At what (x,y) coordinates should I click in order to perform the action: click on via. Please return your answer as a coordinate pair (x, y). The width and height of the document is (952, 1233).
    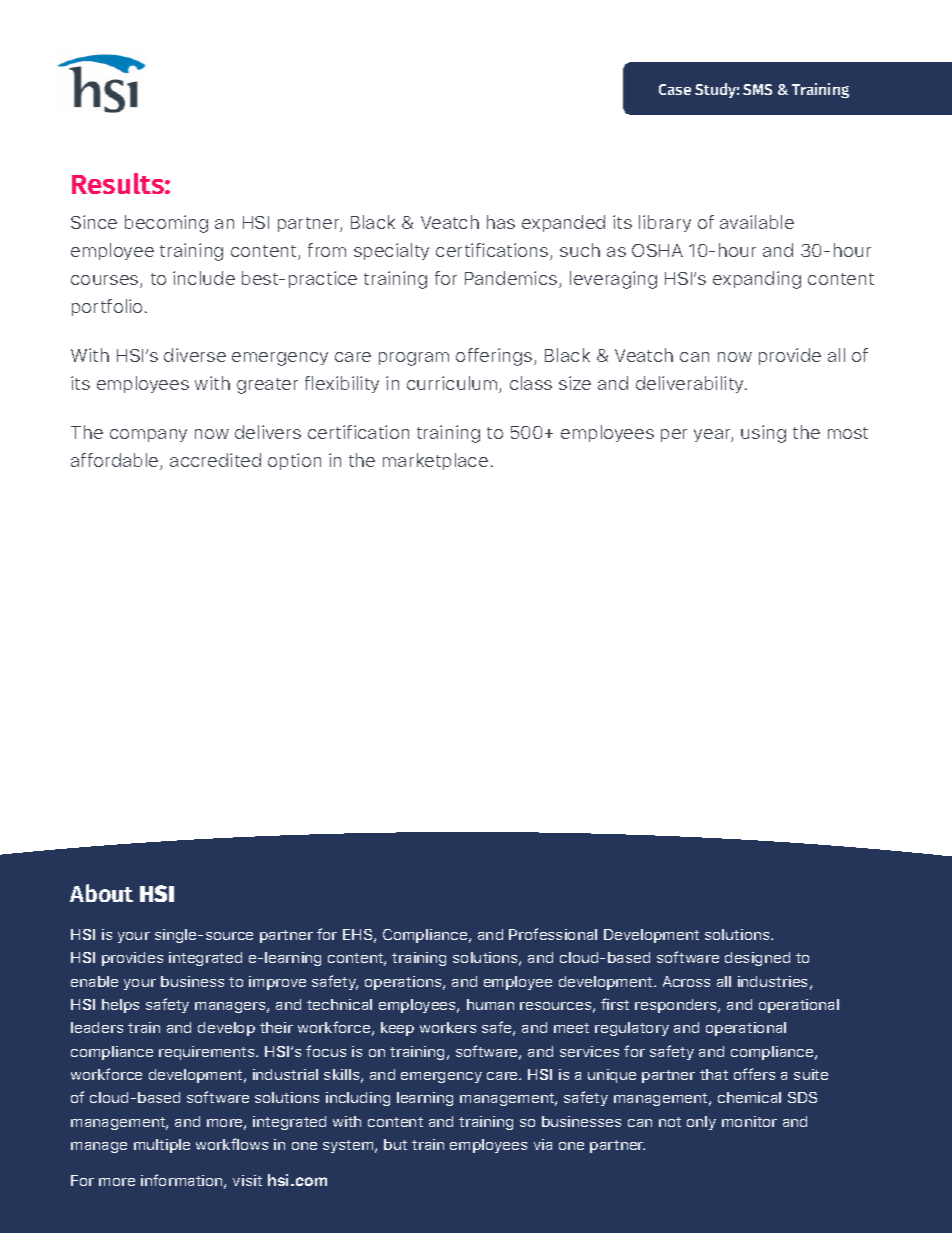
    Looking at the image, I should click on (543, 1144).
